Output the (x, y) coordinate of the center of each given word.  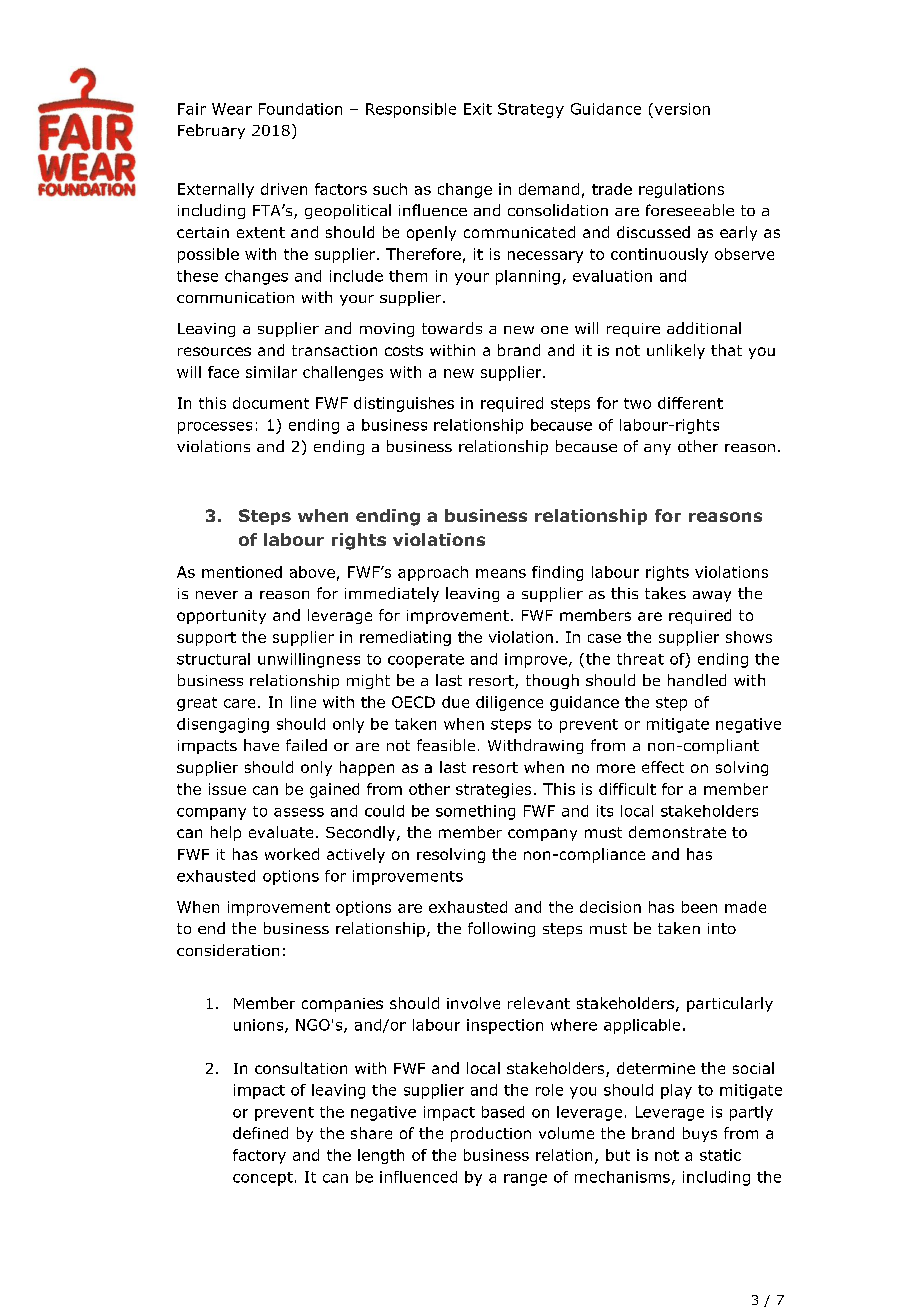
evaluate (281, 832)
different (690, 403)
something (475, 812)
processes (215, 428)
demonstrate (677, 832)
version (681, 109)
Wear (232, 109)
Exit (478, 109)
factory (259, 1156)
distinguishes (404, 404)
